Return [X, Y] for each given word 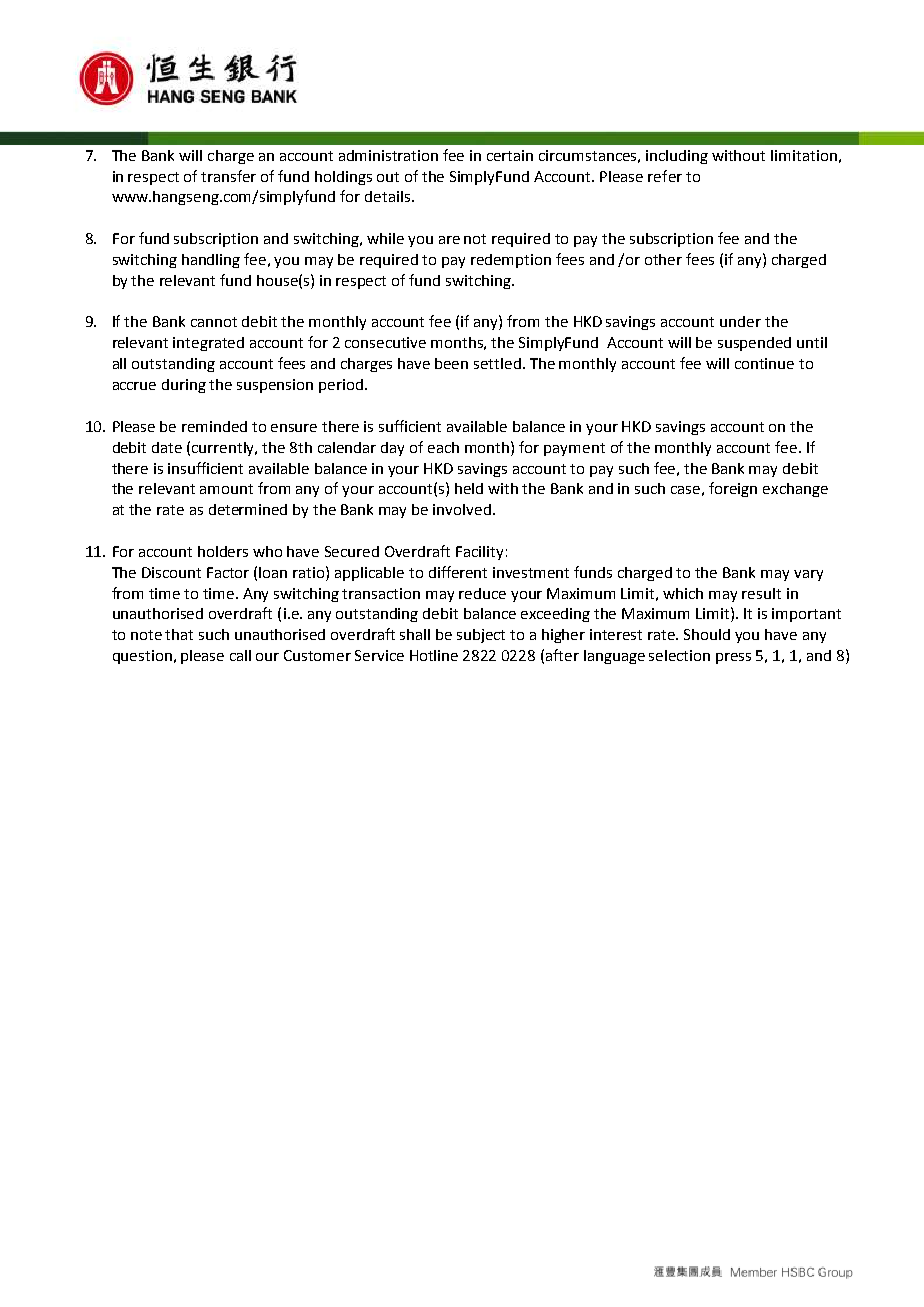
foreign [733, 489]
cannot [214, 322]
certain [510, 155]
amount [226, 489]
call [240, 655]
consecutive [385, 342]
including [677, 157]
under [740, 321]
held [469, 488]
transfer [228, 176]
